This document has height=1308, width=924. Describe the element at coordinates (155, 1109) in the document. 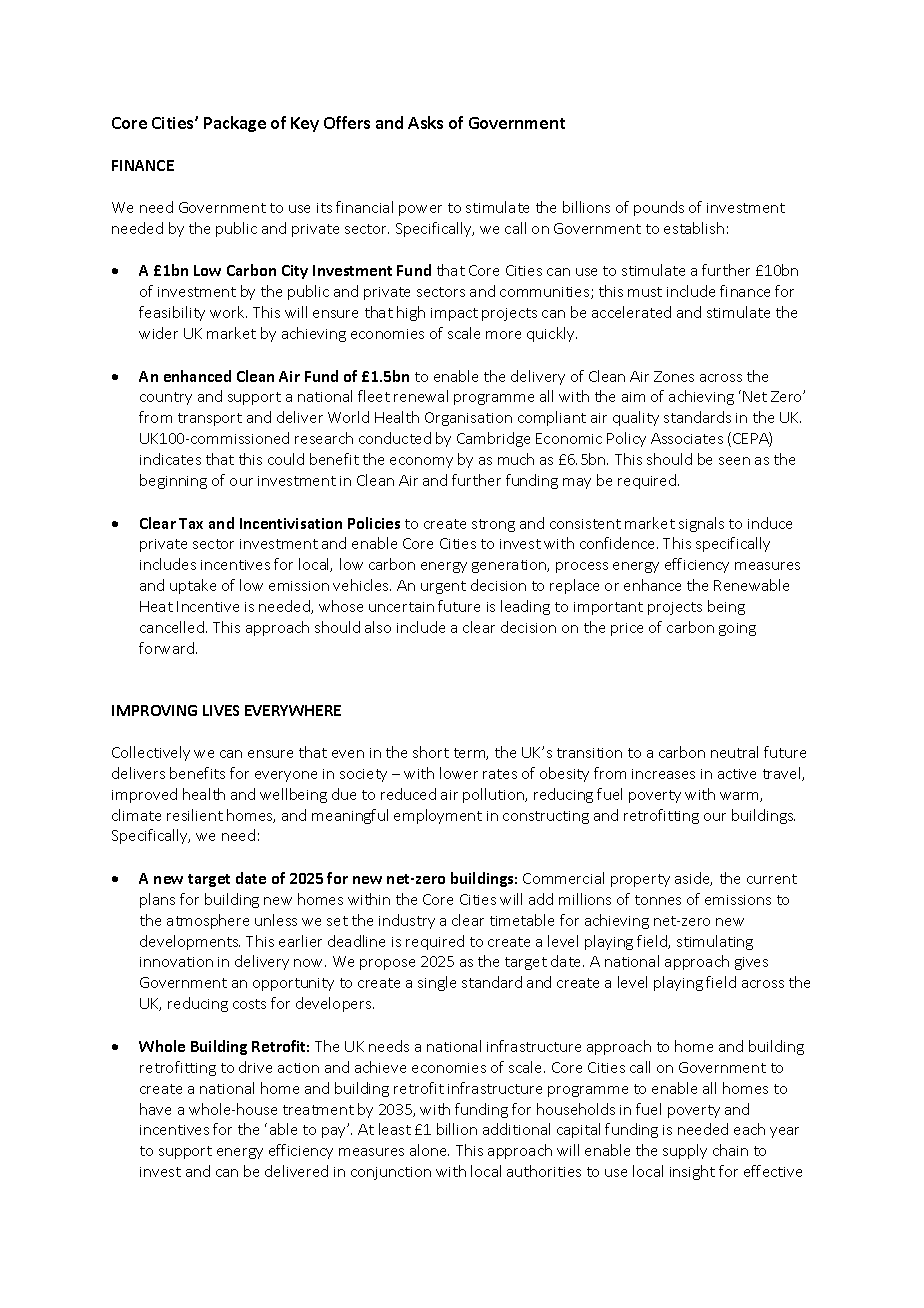

I see `have` at that location.
